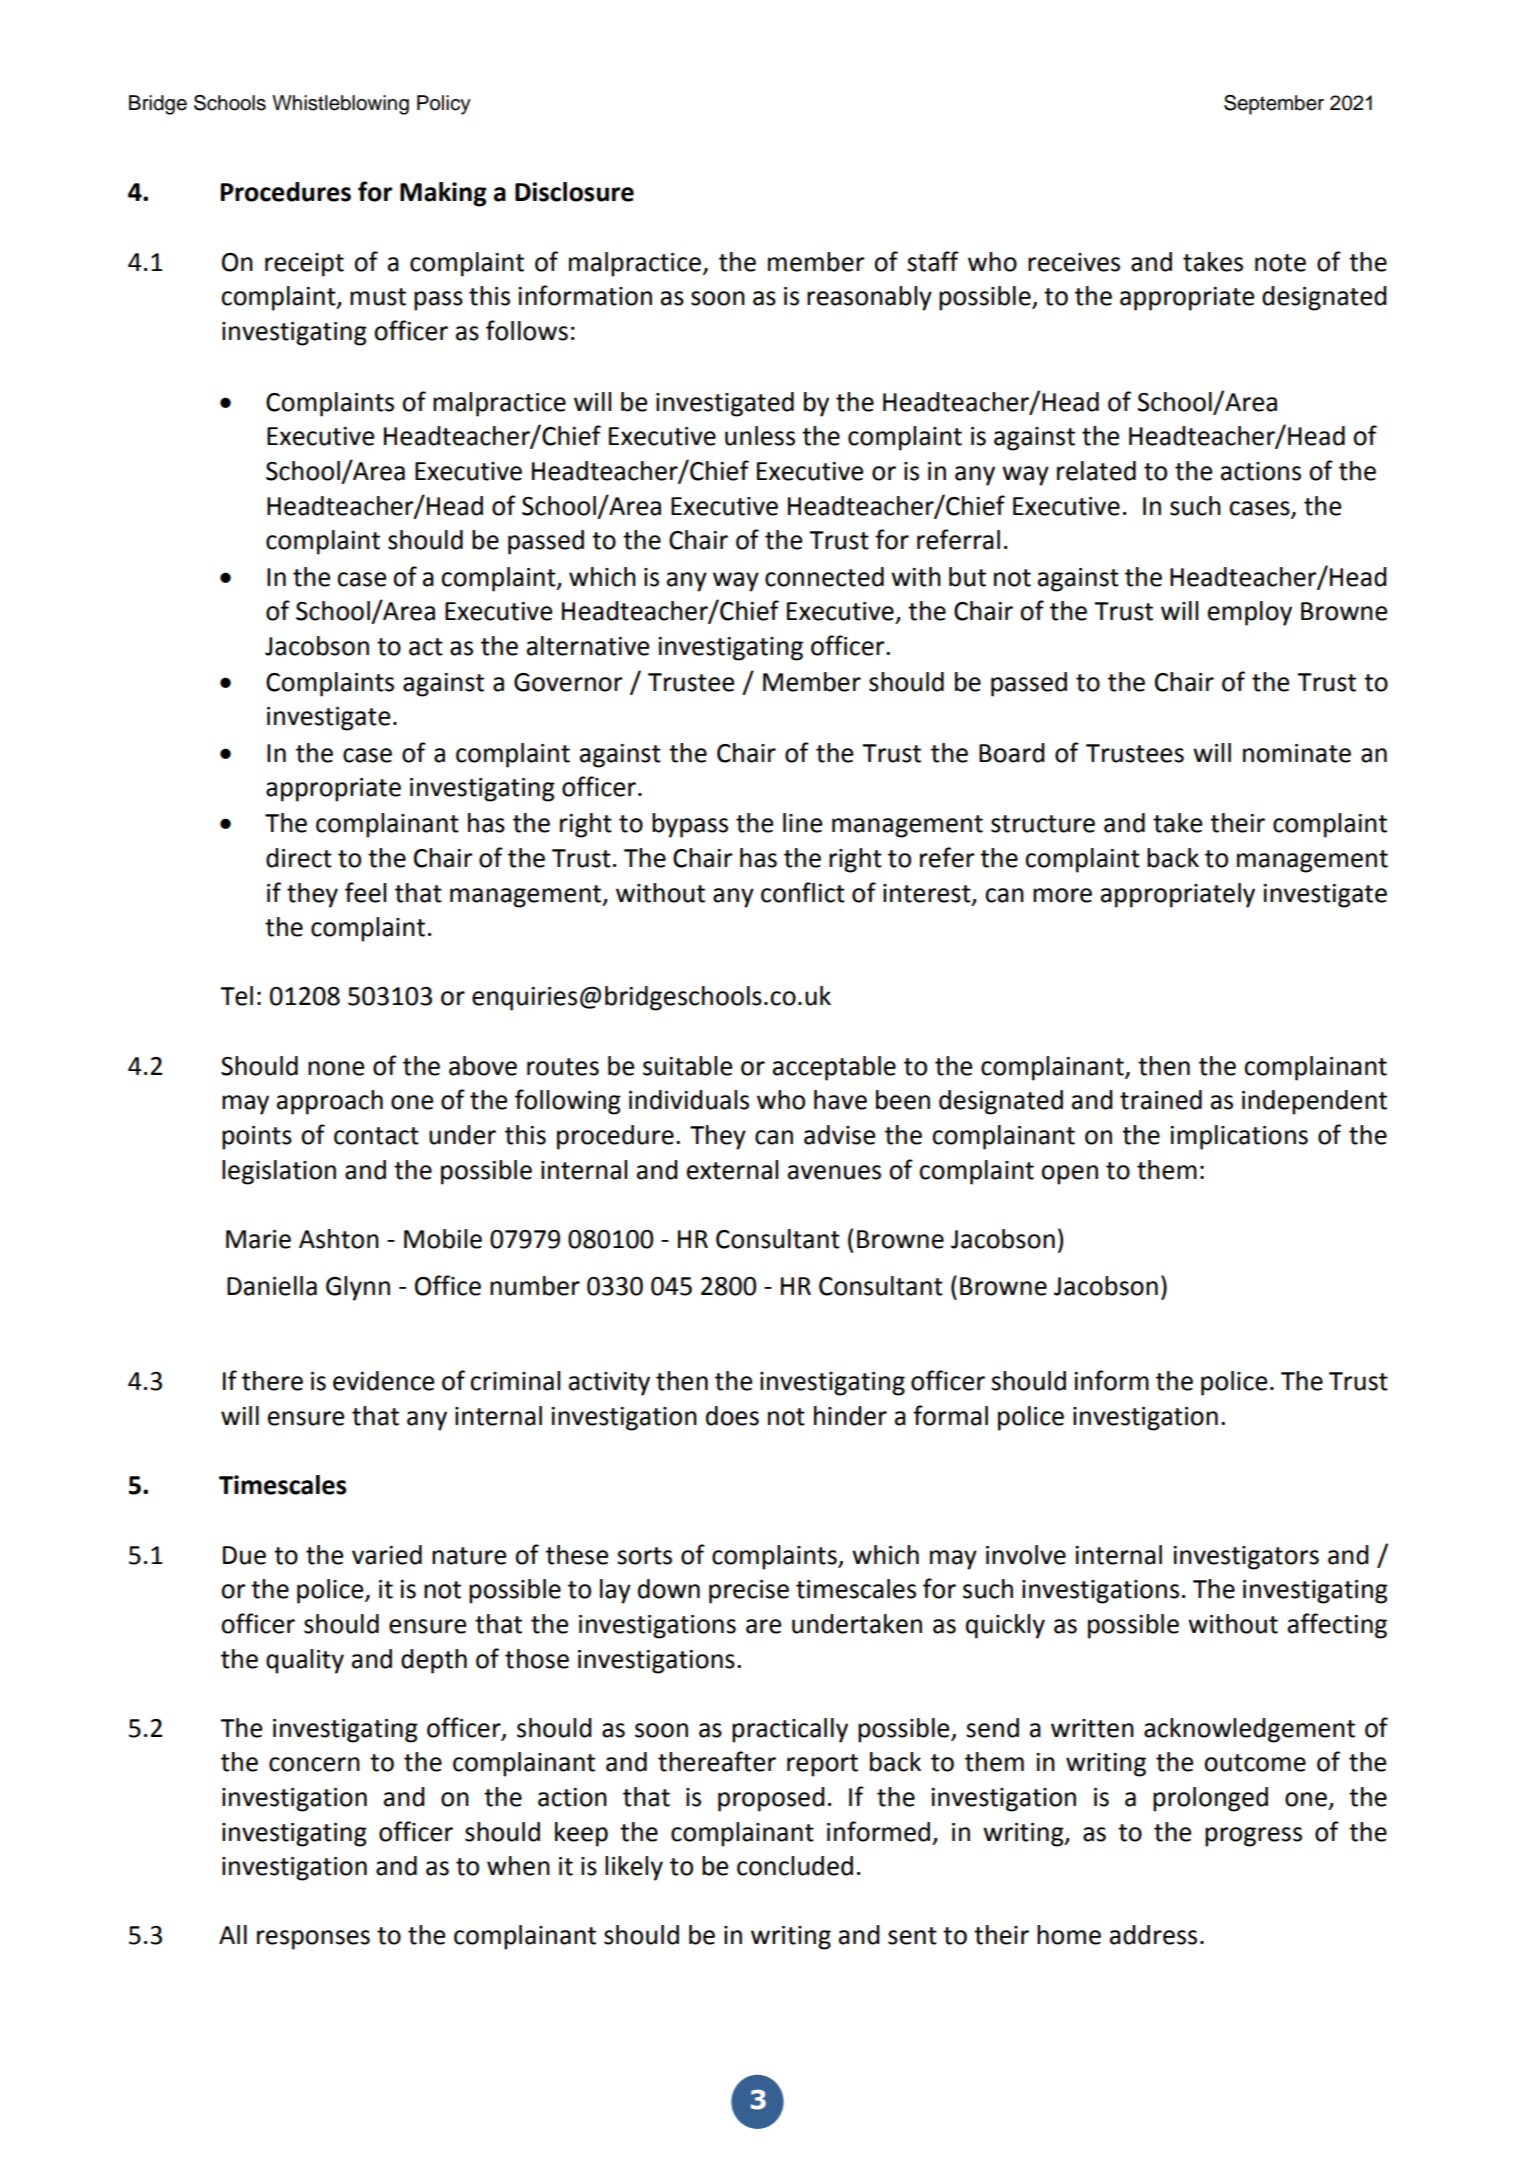 The width and height of the image is (1535, 2171). I want to click on acceptable, so click(834, 1068).
